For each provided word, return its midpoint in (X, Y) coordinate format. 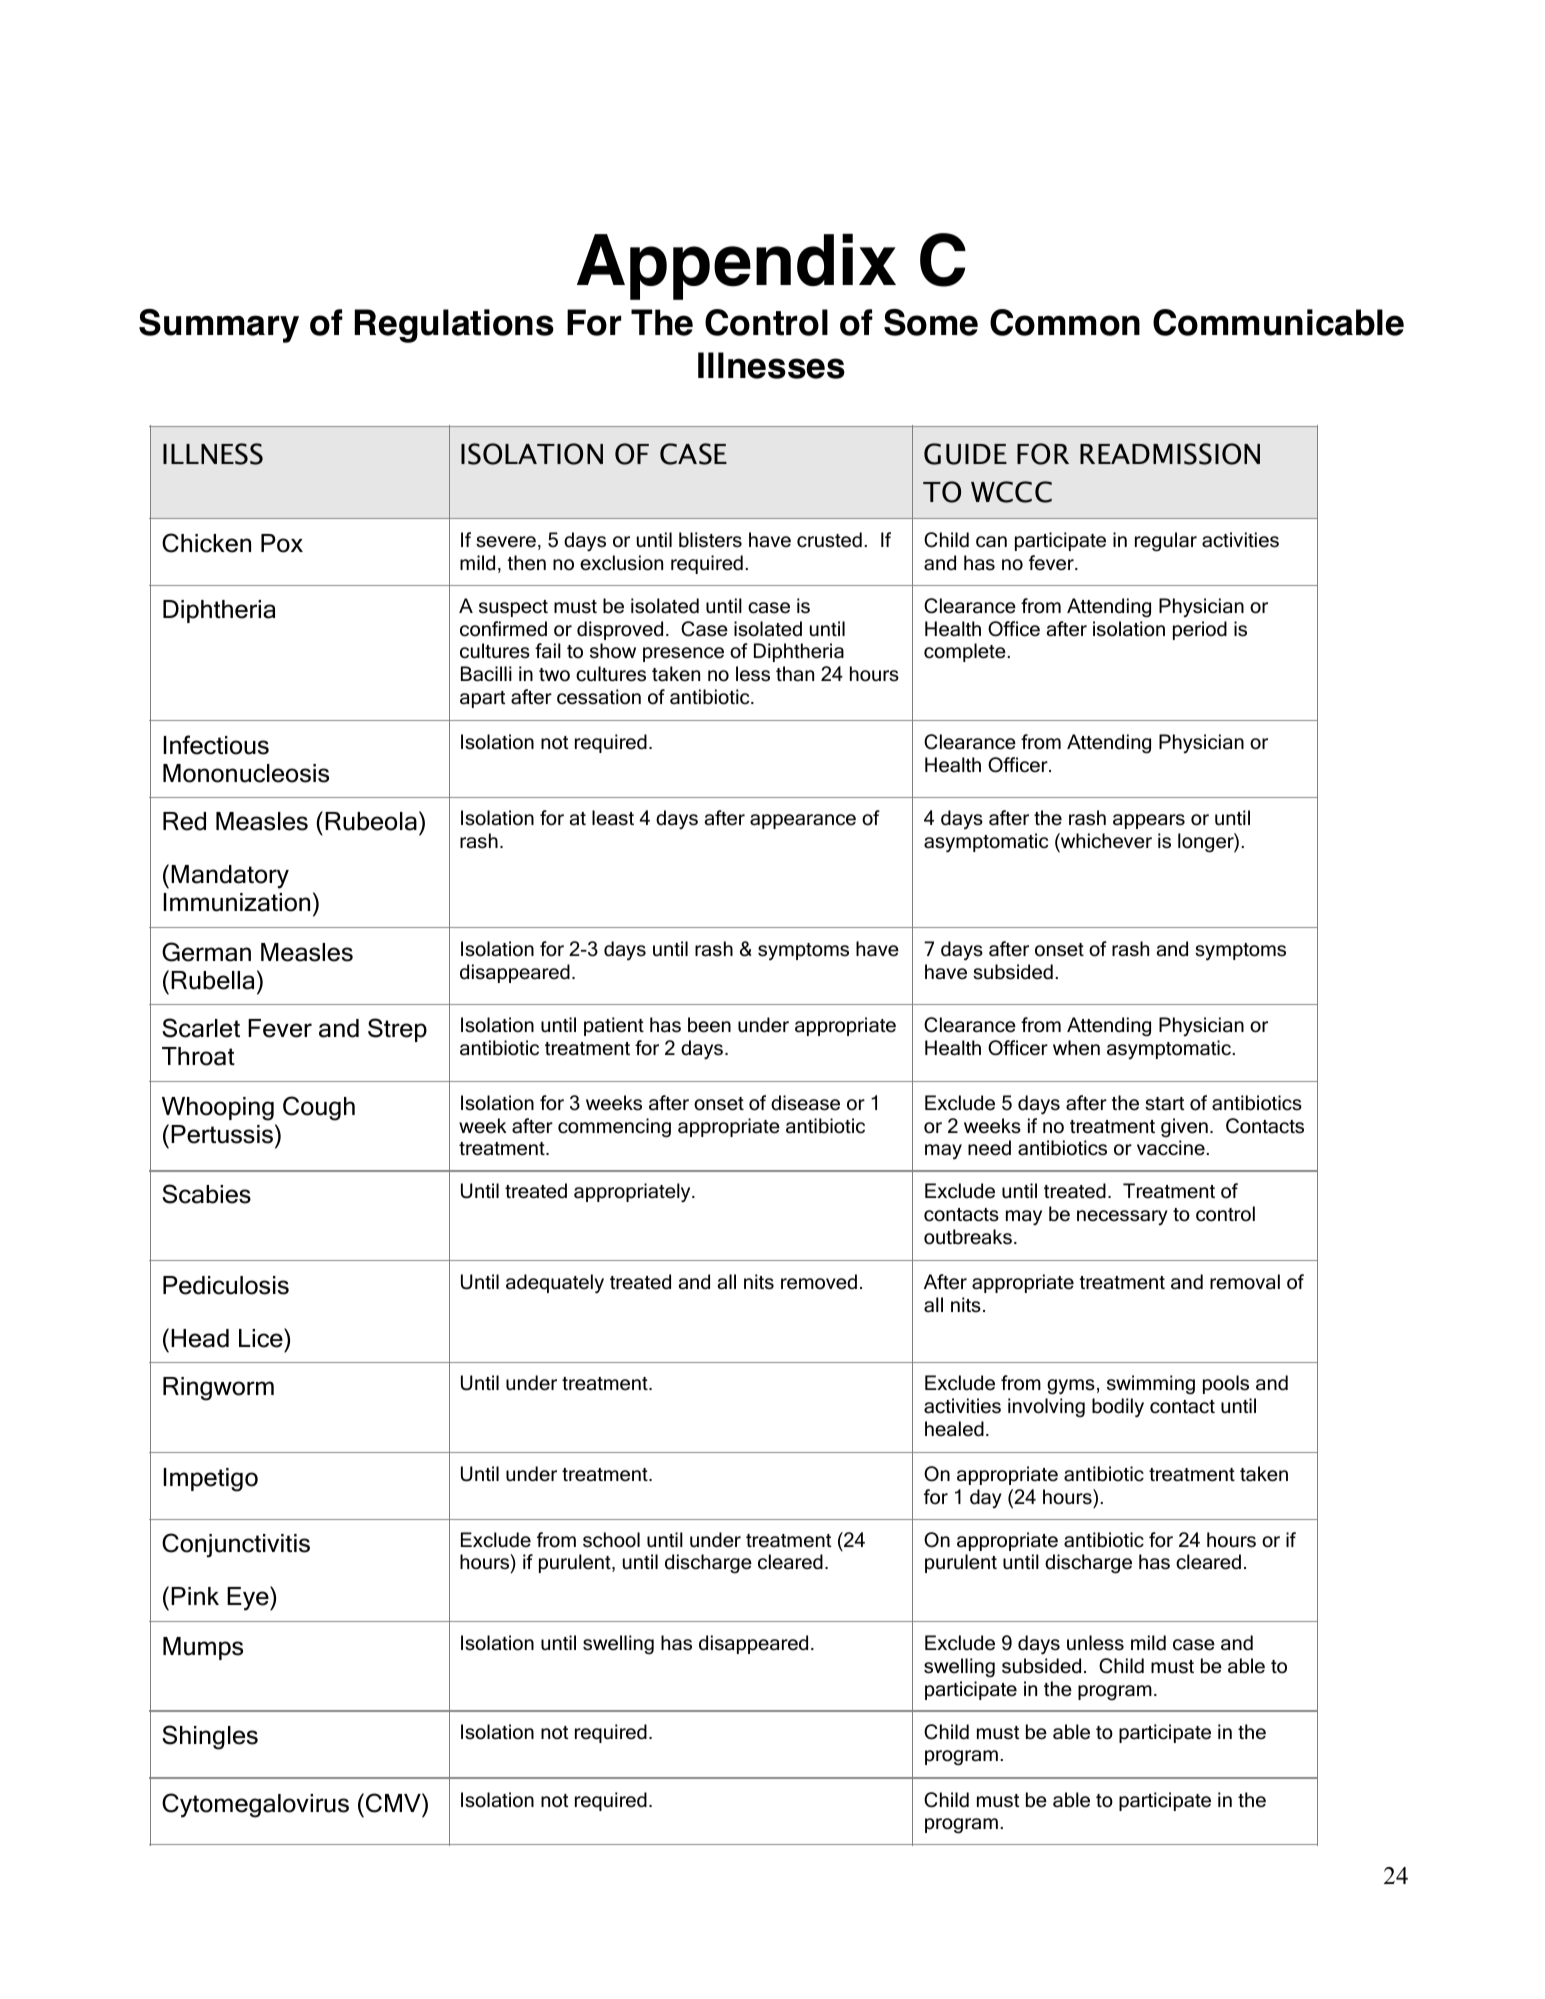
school (611, 1540)
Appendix (736, 267)
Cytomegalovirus (255, 1805)
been (709, 1025)
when (1076, 1048)
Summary (219, 326)
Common (1065, 322)
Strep (397, 1030)
